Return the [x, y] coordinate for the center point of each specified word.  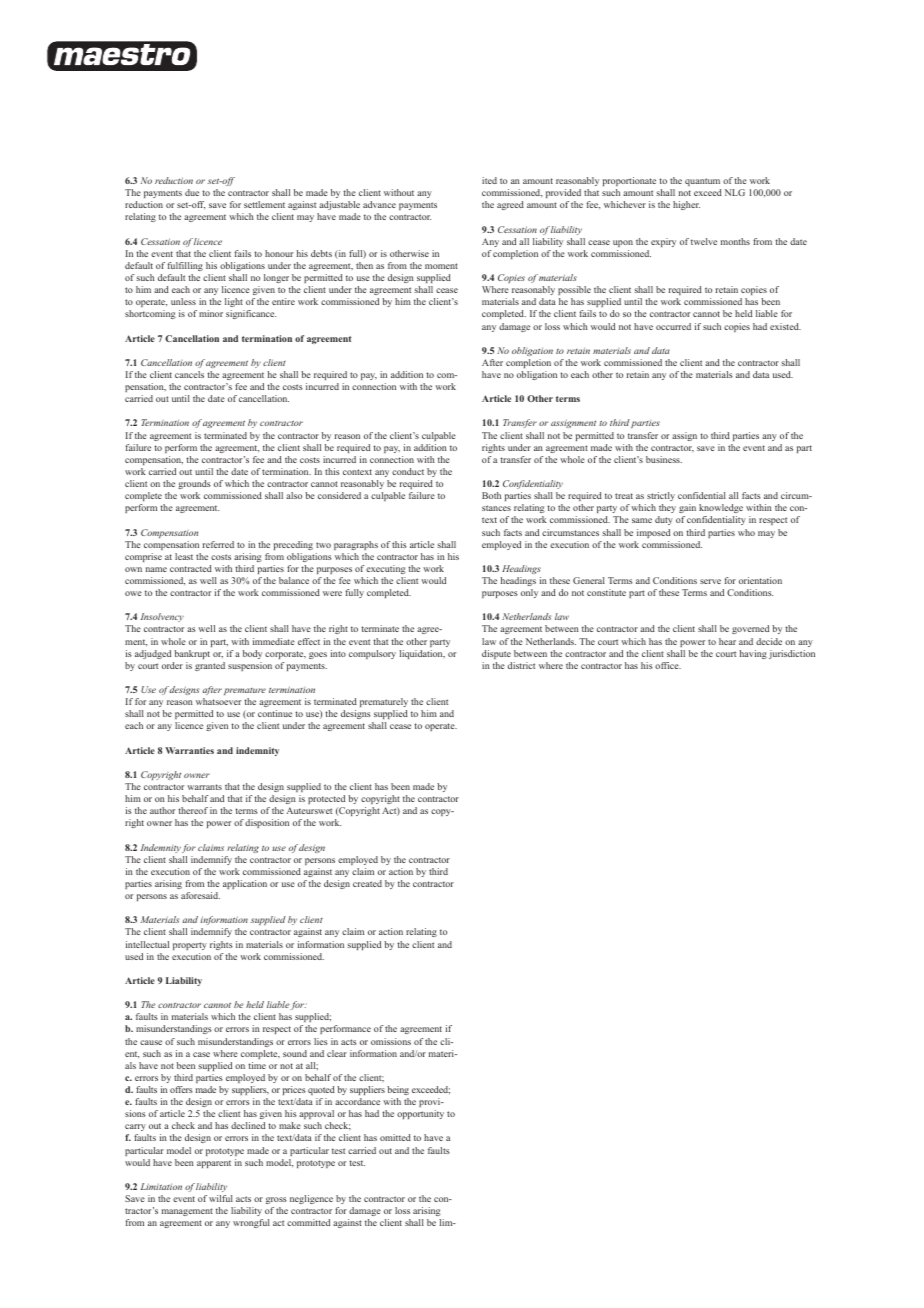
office [668, 665]
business [664, 459]
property [190, 946]
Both [491, 495]
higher [686, 205]
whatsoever [218, 701]
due [192, 192]
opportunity [420, 1114]
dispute [496, 654]
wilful [221, 1198]
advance [379, 204]
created [367, 883]
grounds [194, 484]
